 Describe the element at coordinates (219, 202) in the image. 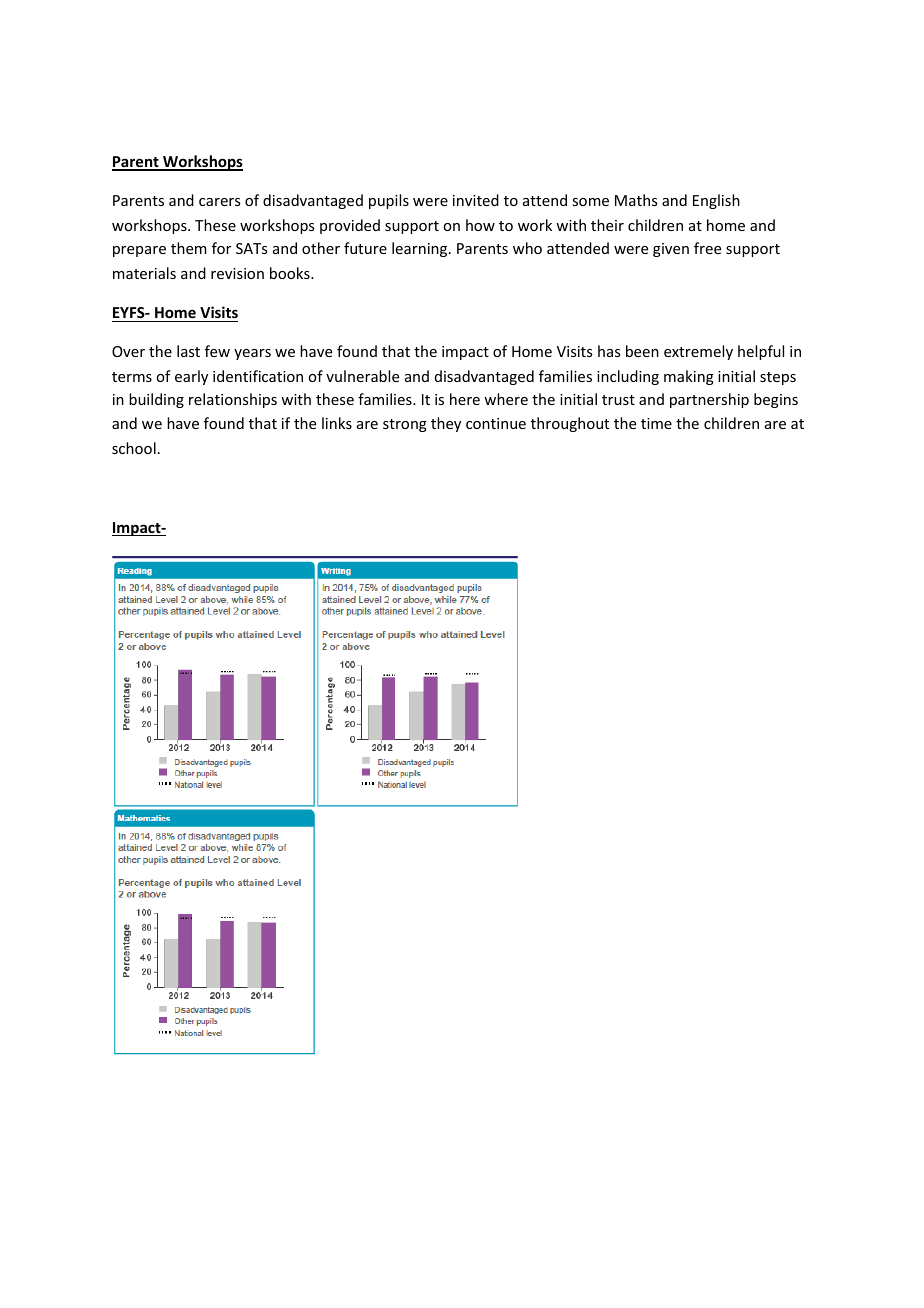

I see `carers` at that location.
